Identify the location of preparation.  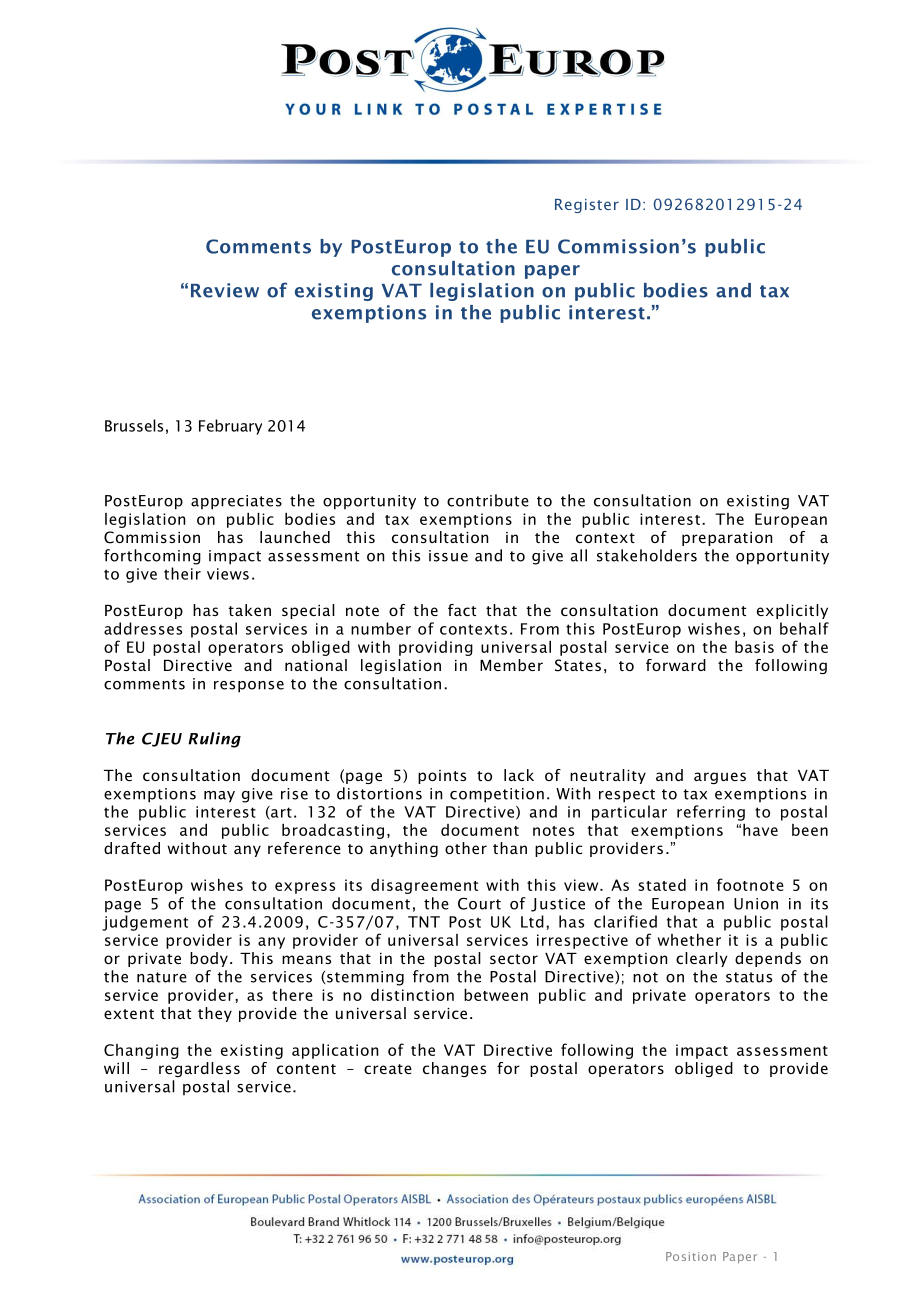
(727, 539).
